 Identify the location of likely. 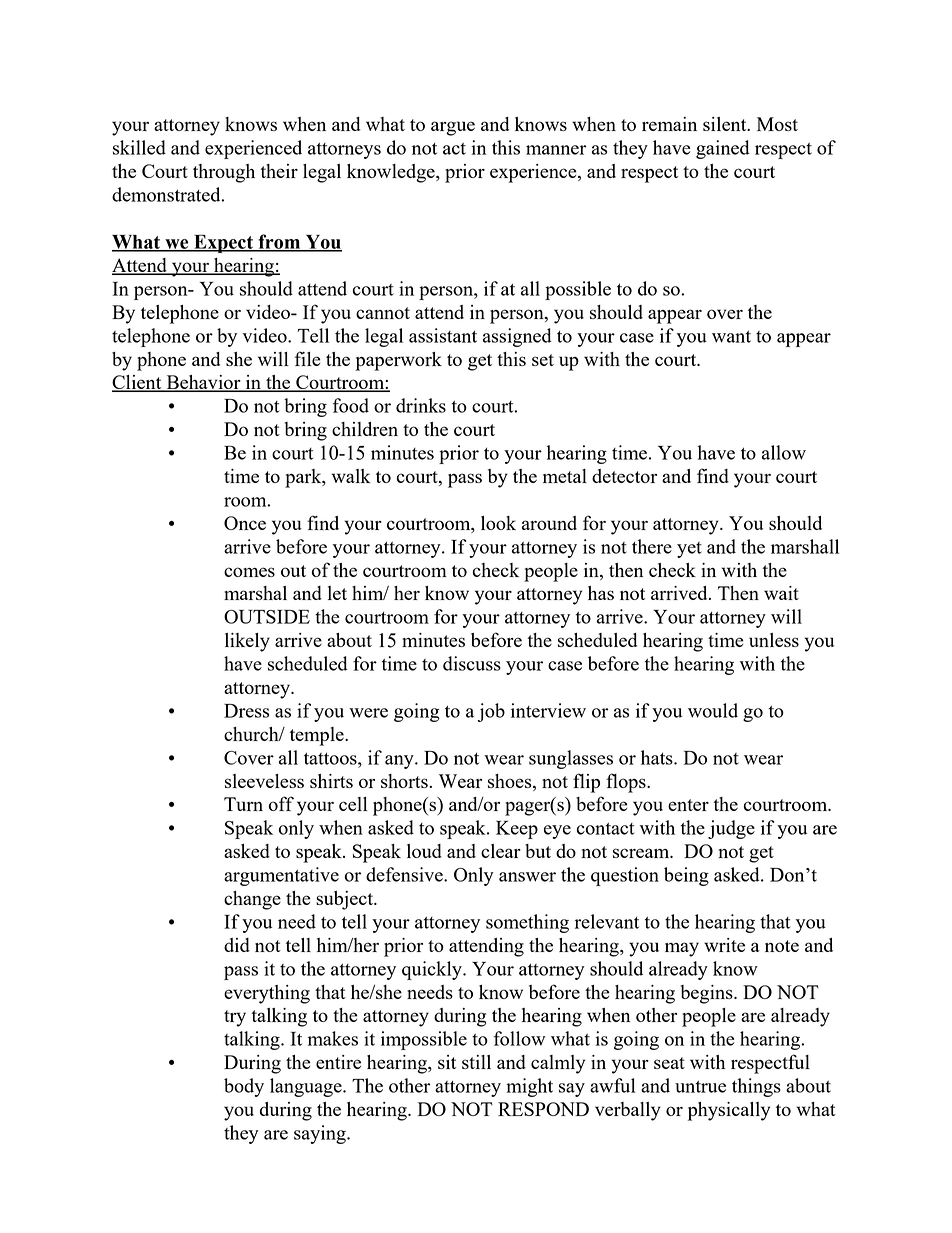
(247, 642).
